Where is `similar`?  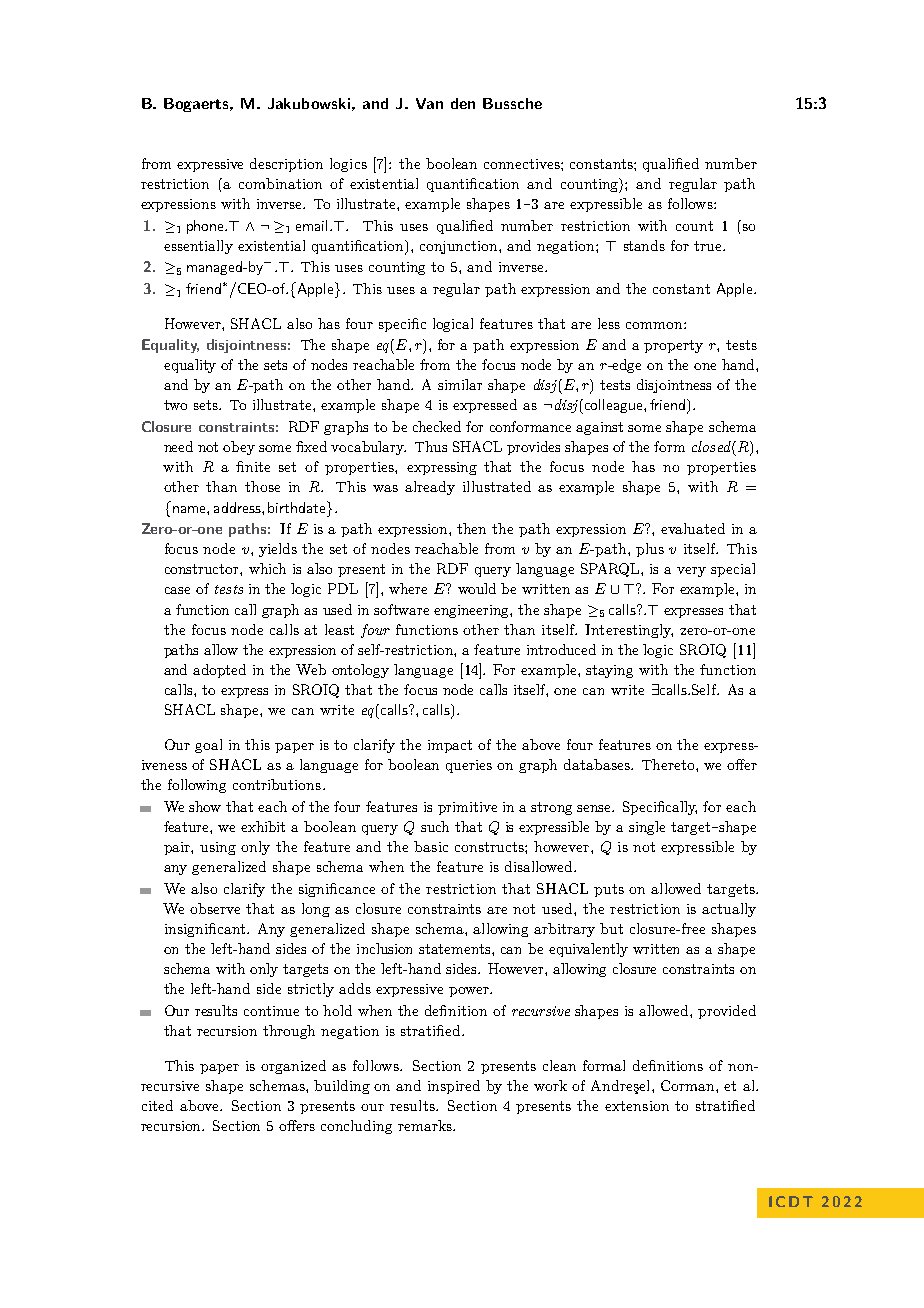 similar is located at coordinates (460, 384).
